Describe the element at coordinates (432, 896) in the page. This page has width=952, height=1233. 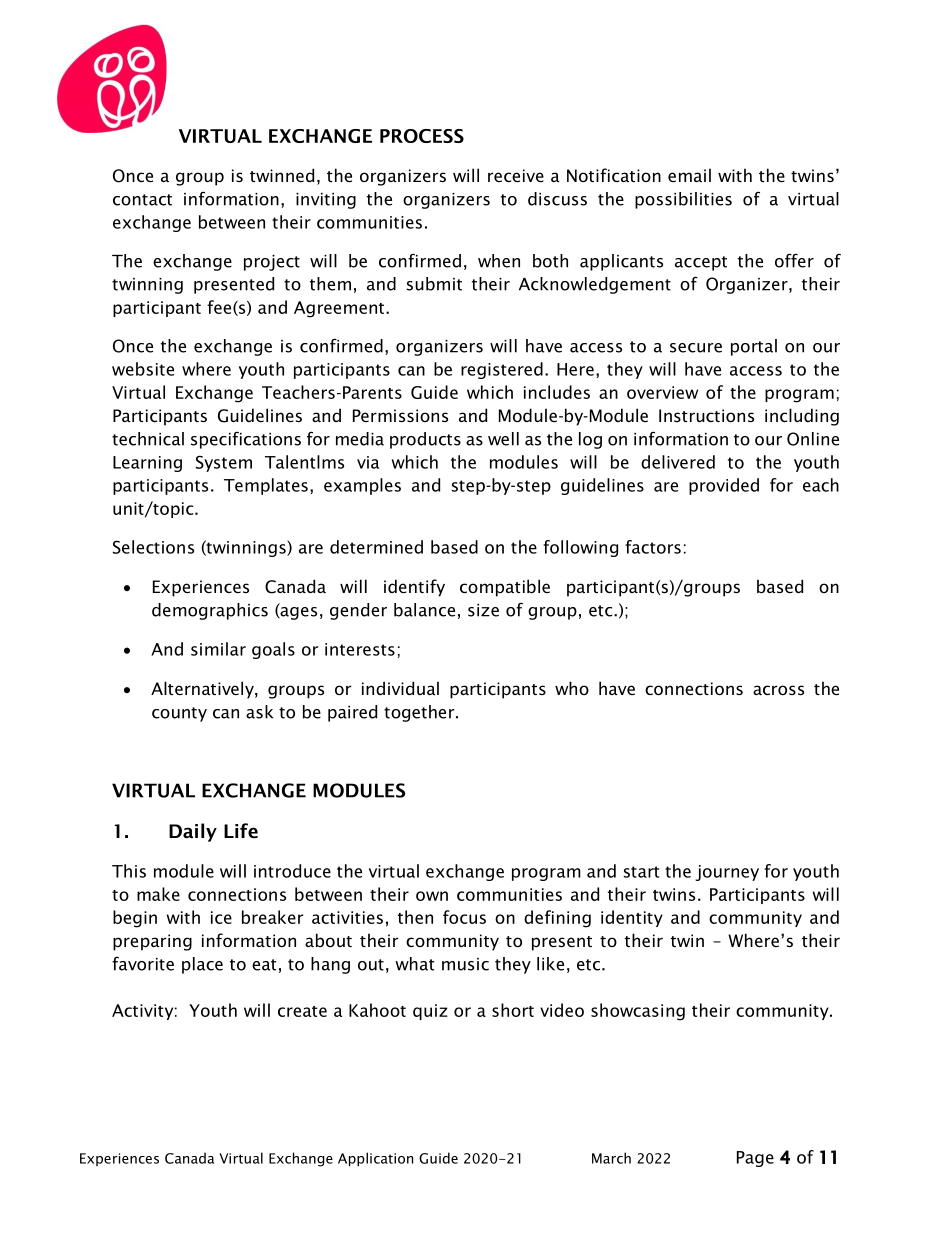
I see `own` at that location.
